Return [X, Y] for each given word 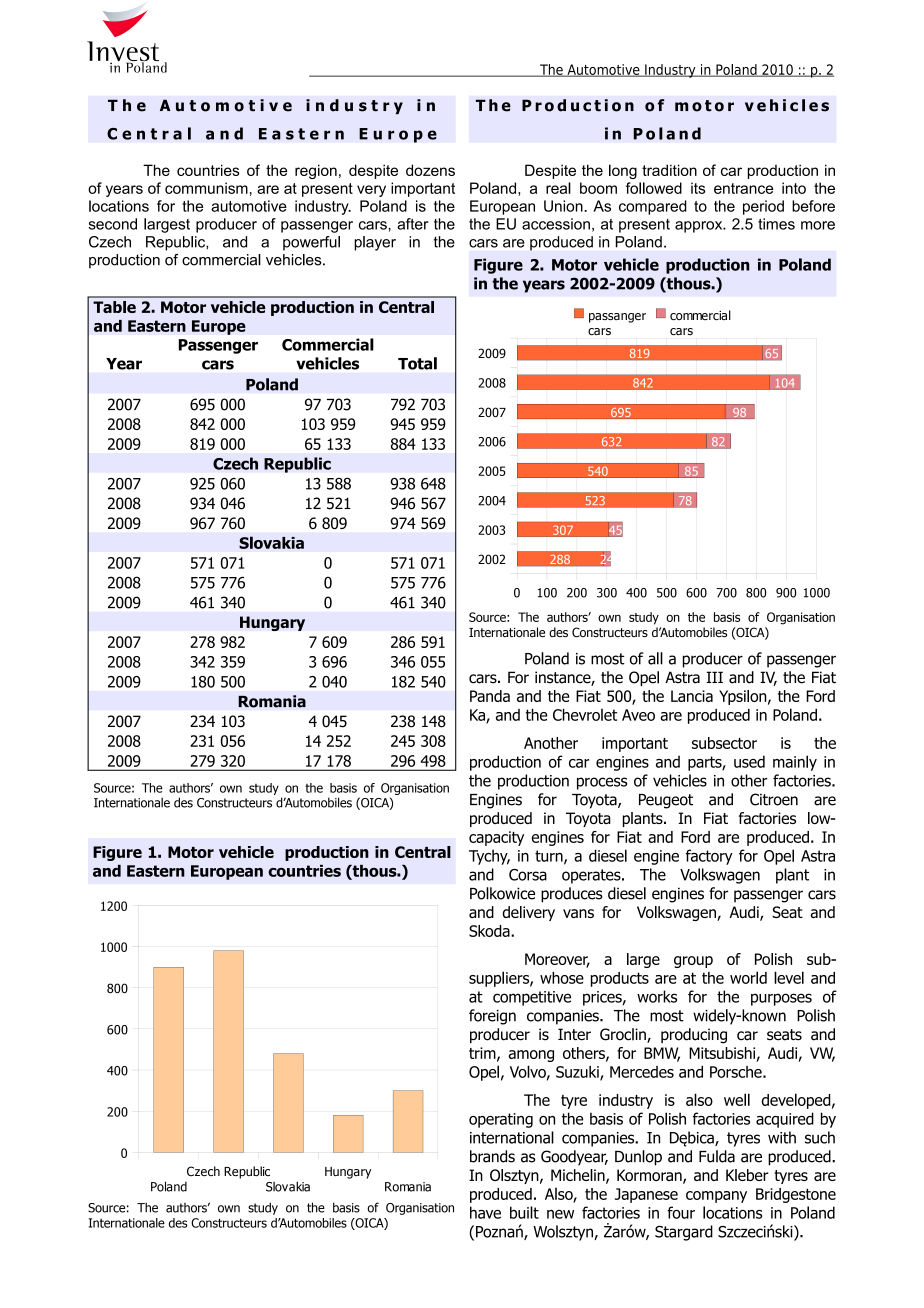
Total [417, 363]
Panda [490, 696]
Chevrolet [585, 715]
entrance [743, 188]
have [485, 1212]
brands [492, 1156]
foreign [492, 1017]
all [655, 658]
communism [206, 188]
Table [114, 307]
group [693, 962]
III [714, 677]
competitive [532, 998]
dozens [430, 170]
